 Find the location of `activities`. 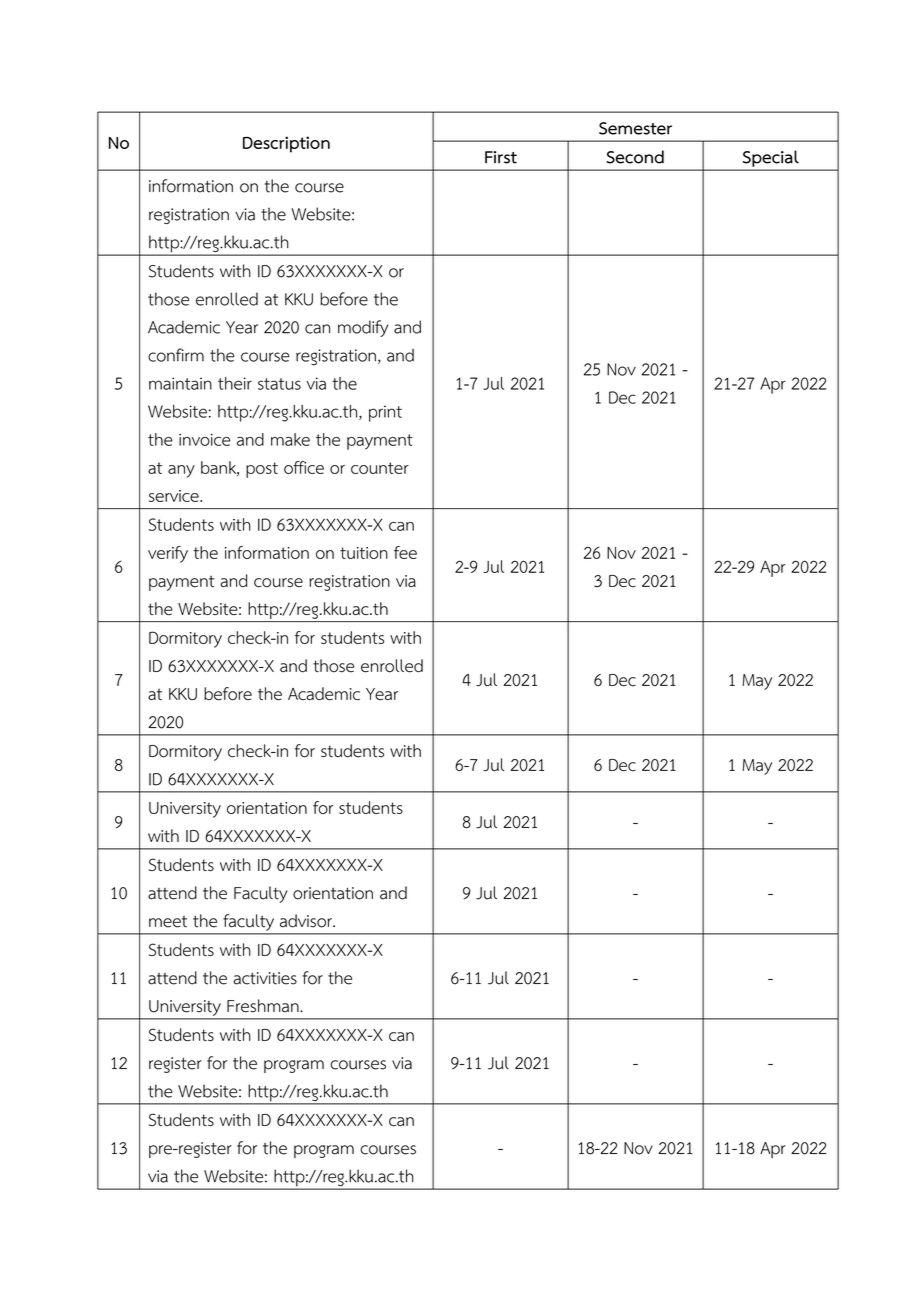

activities is located at coordinates (265, 978).
